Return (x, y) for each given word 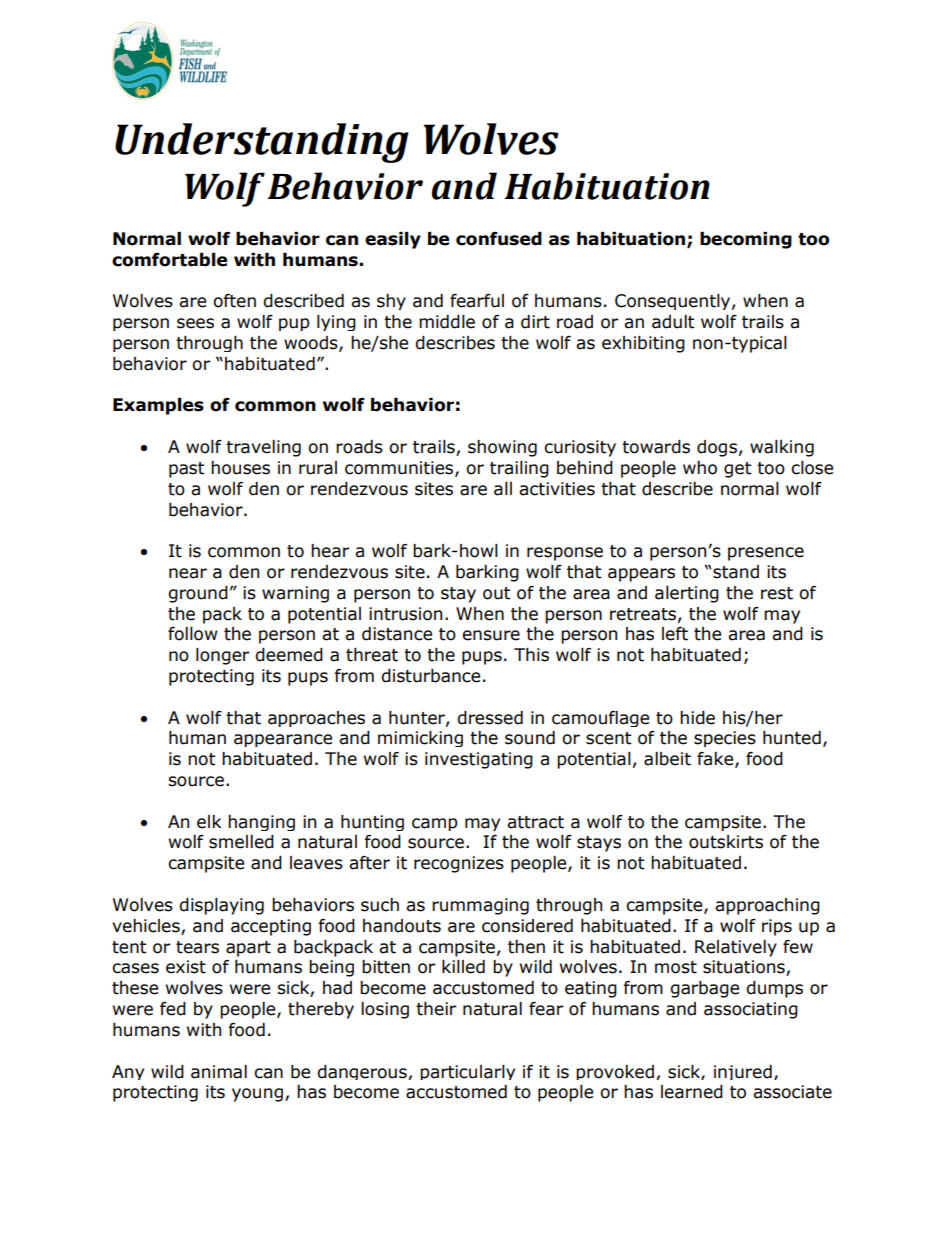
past (187, 470)
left (675, 634)
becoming (746, 240)
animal (219, 1072)
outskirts (726, 842)
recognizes (459, 864)
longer (222, 656)
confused (499, 239)
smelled (241, 842)
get (738, 470)
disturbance (430, 676)
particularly (467, 1072)
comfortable (169, 260)
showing (502, 448)
